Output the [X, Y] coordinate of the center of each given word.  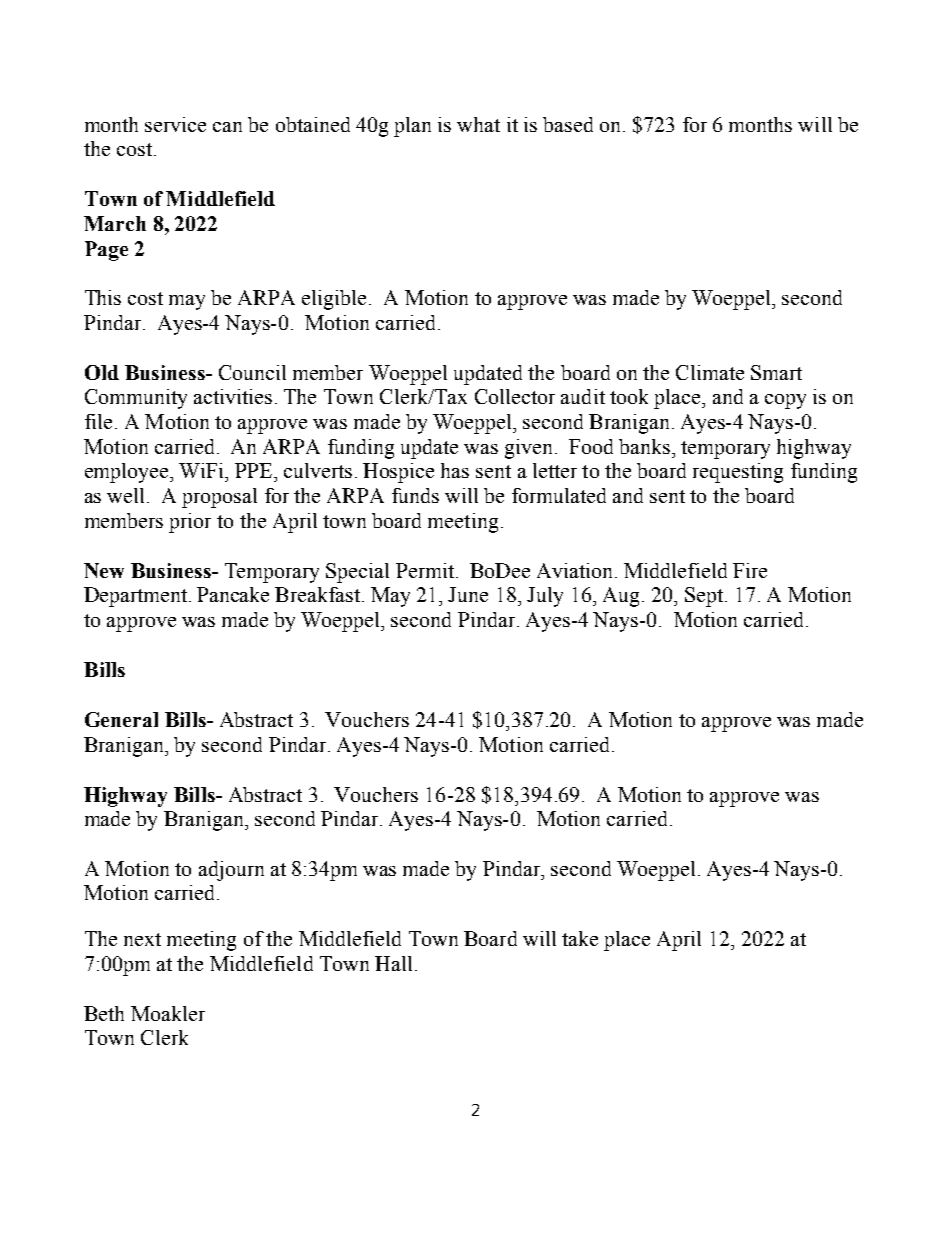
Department [135, 597]
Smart [776, 372]
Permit [425, 570]
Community [136, 399]
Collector [515, 396]
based [568, 124]
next [142, 939]
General [121, 719]
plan [412, 127]
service [175, 124]
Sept [704, 597]
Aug [621, 597]
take [580, 938]
